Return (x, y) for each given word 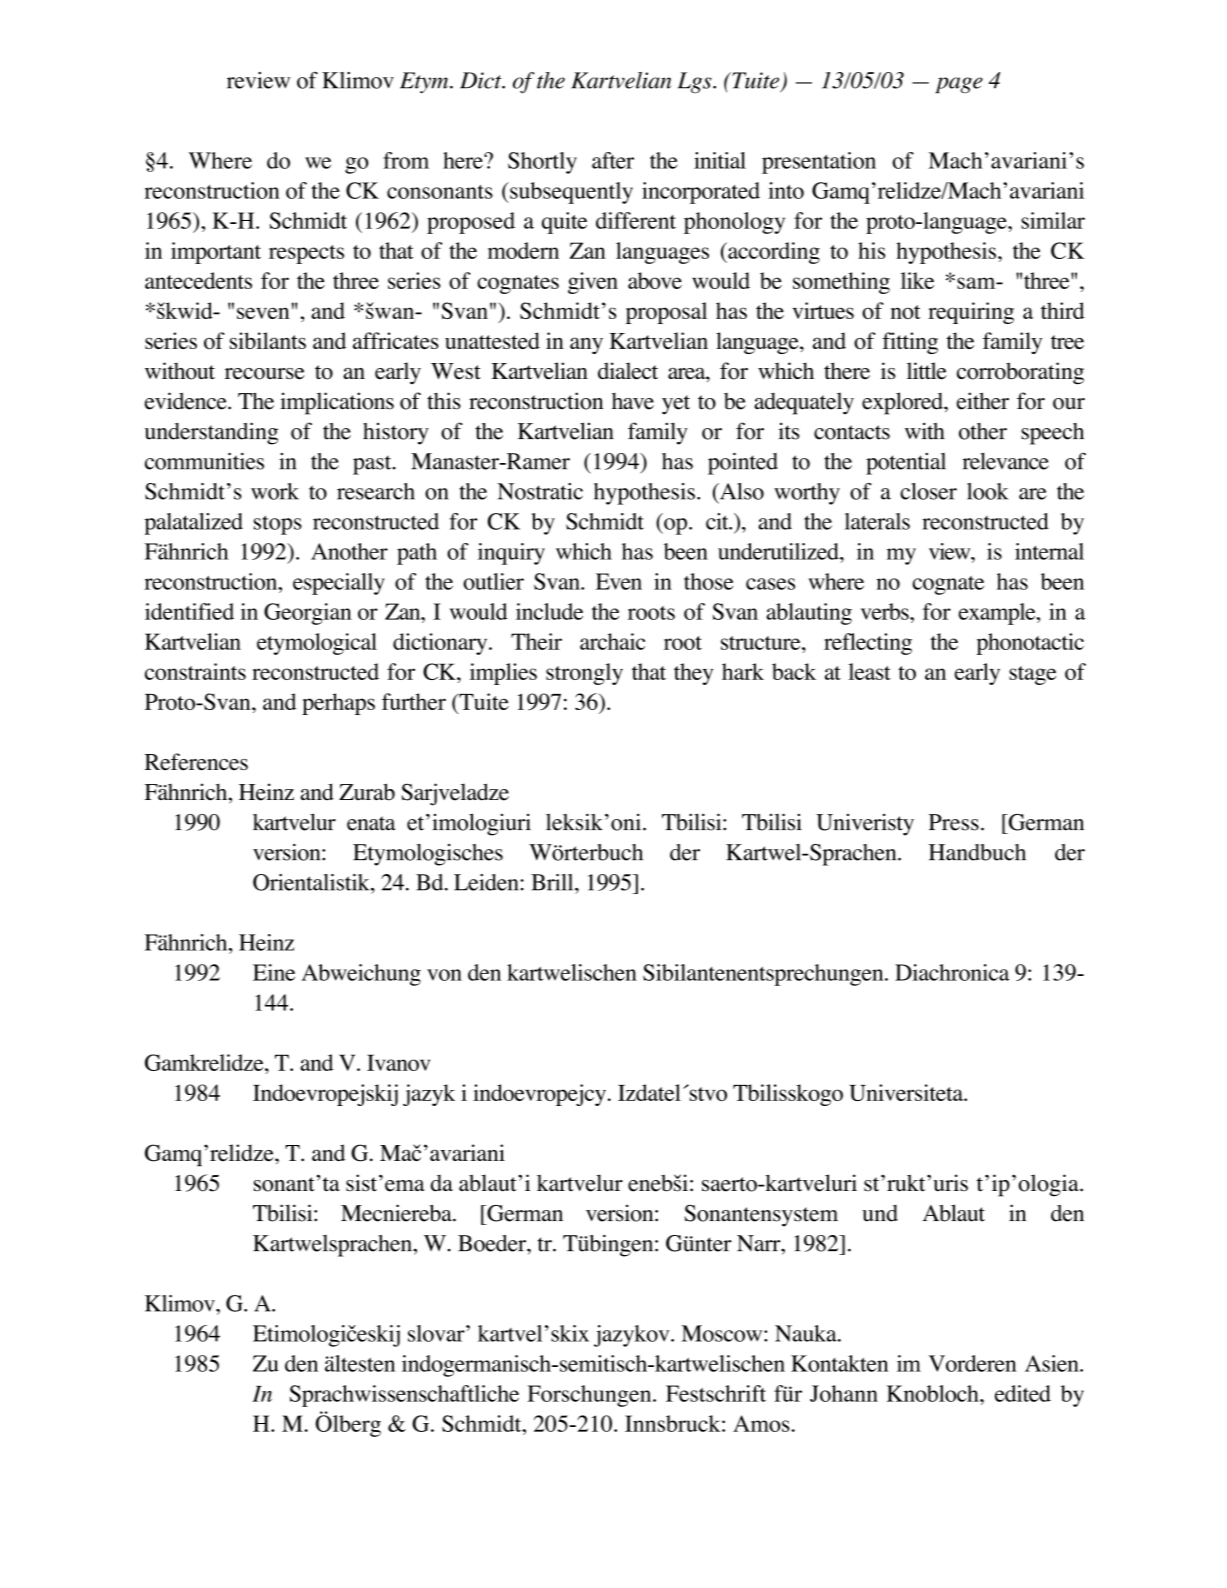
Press (954, 822)
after (613, 160)
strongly (584, 674)
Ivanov (398, 1062)
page (959, 85)
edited (1023, 1393)
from (406, 160)
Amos (761, 1423)
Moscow (723, 1333)
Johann (844, 1393)
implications (337, 403)
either (983, 401)
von (444, 975)
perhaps (338, 704)
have (633, 401)
